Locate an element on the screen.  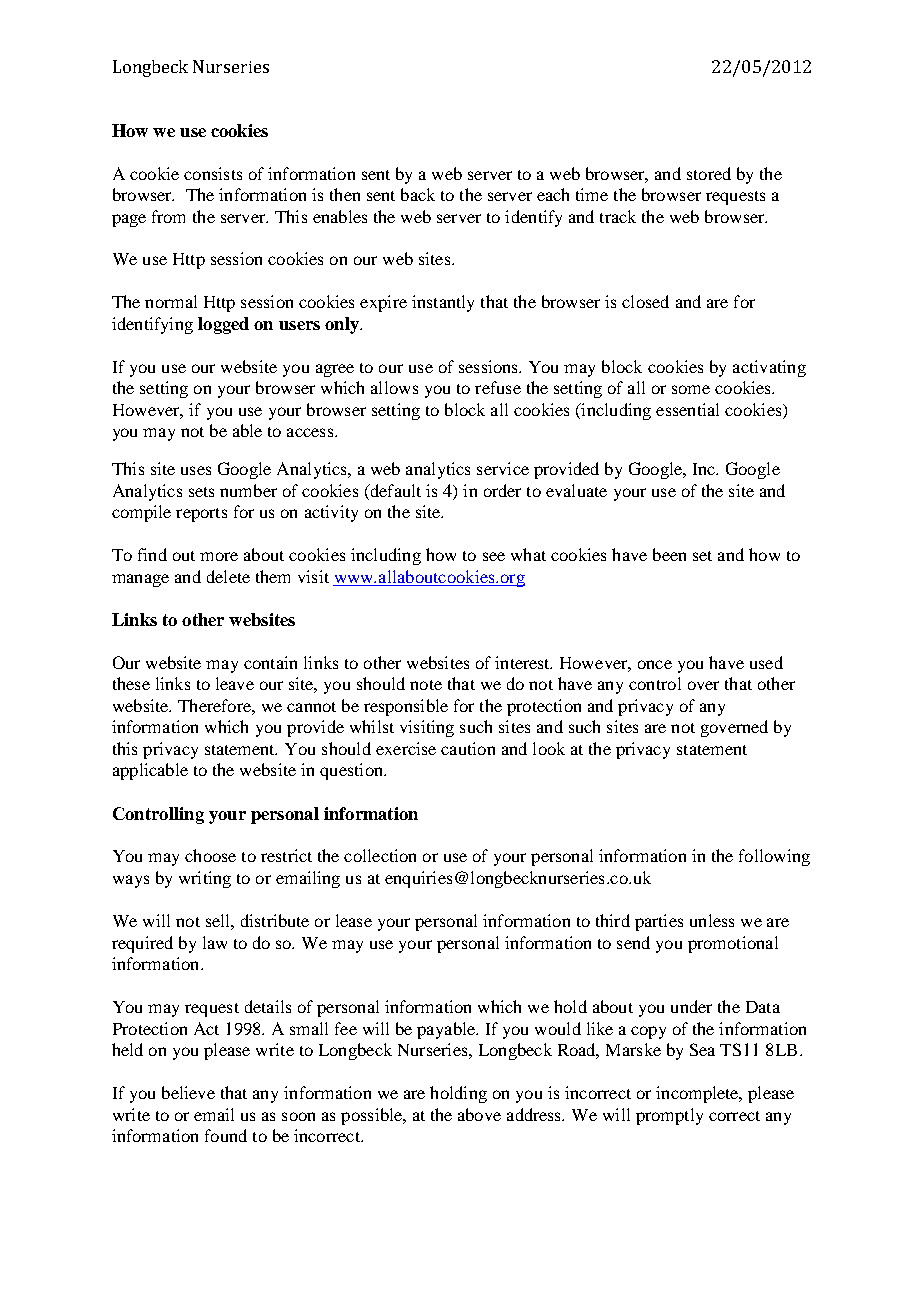
writing is located at coordinates (205, 879).
